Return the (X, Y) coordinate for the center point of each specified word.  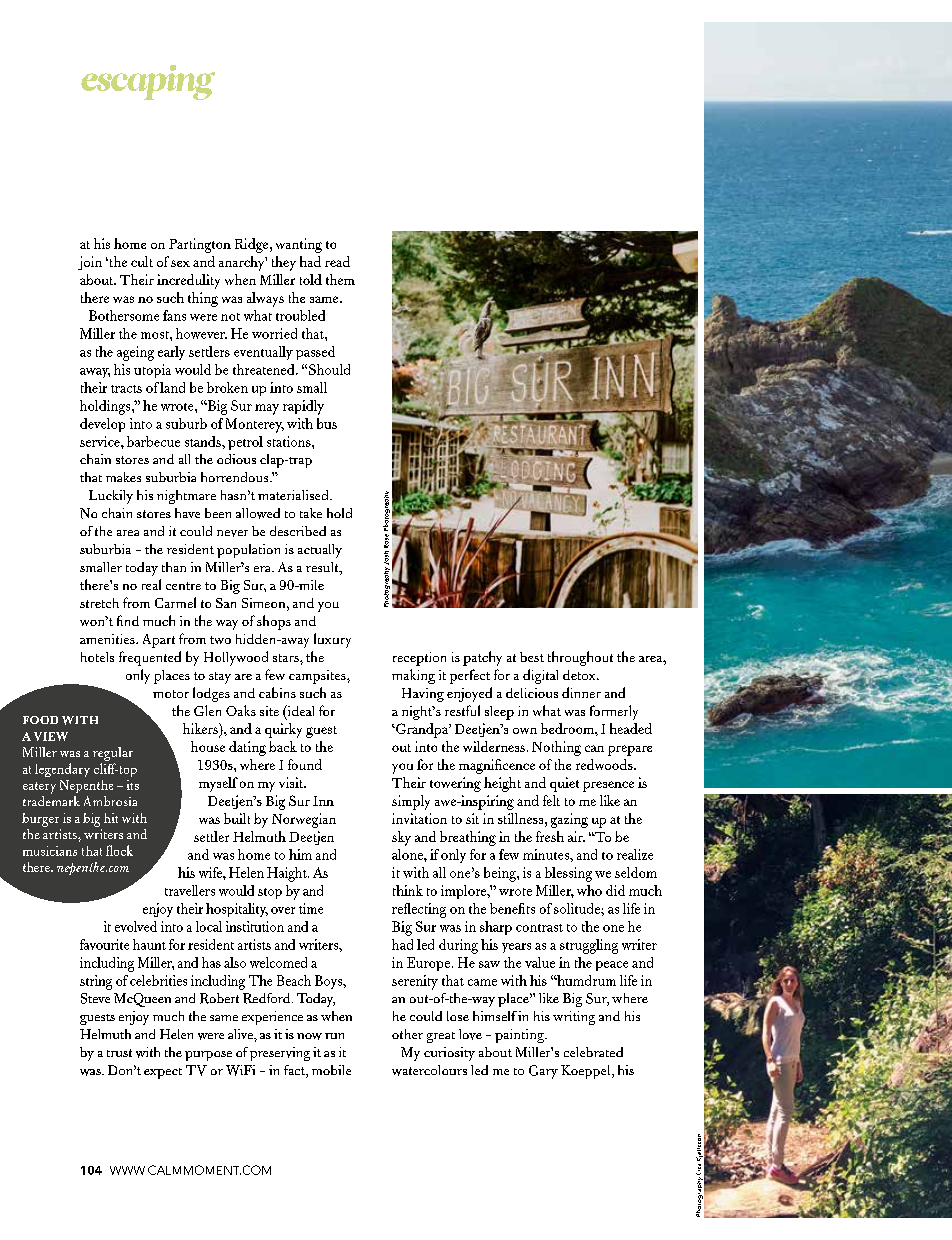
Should (329, 369)
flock (119, 850)
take (311, 513)
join (90, 263)
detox (580, 675)
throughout (580, 658)
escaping (148, 82)
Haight (288, 874)
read (337, 261)
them (340, 279)
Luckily (111, 497)
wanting (299, 245)
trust (119, 1053)
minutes (547, 854)
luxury (332, 640)
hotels (97, 657)
